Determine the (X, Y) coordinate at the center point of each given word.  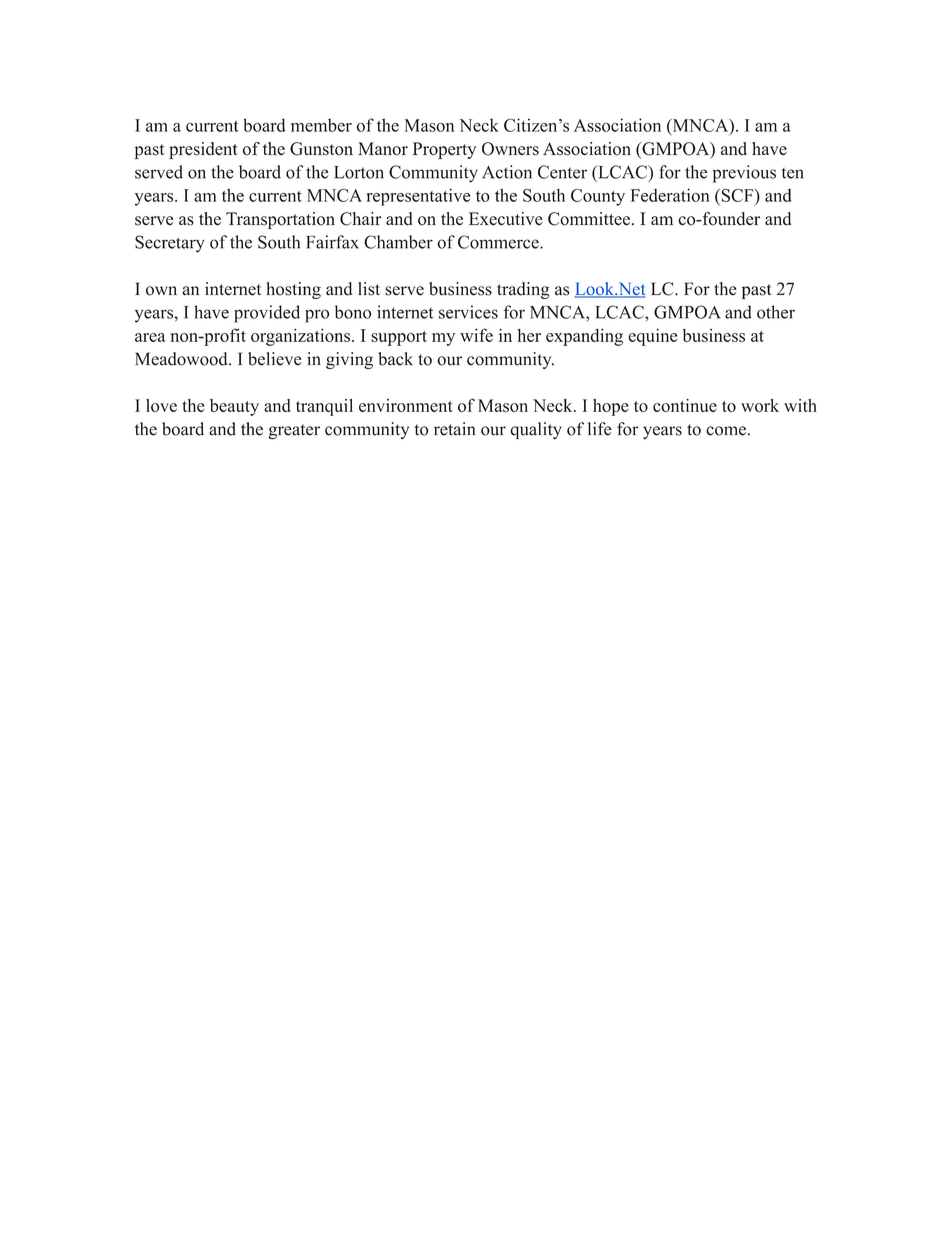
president (203, 150)
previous (744, 174)
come (726, 431)
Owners (510, 149)
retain (454, 429)
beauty (234, 407)
